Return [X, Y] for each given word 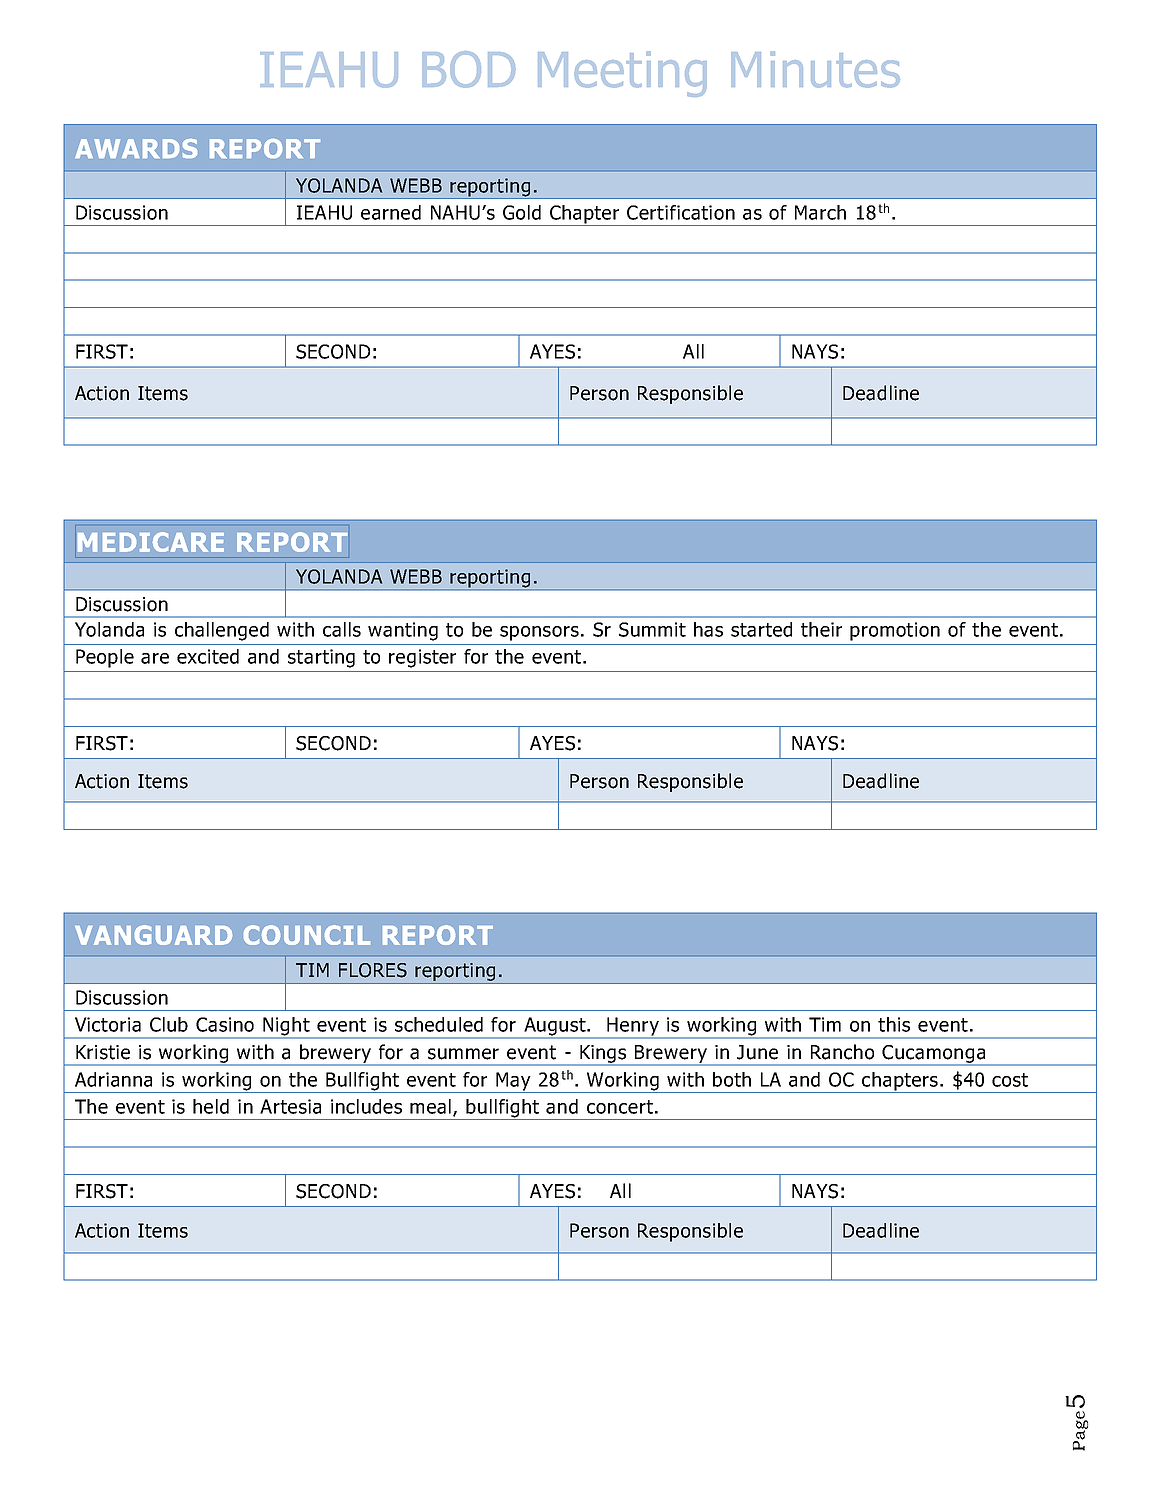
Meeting [622, 74]
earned [391, 212]
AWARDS [136, 148]
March [820, 212]
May [513, 1082]
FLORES [373, 970]
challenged [222, 631]
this [894, 1024]
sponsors [539, 633]
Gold [522, 212]
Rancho [842, 1052]
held [211, 1106]
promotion [895, 631]
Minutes [815, 69]
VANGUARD [153, 935]
